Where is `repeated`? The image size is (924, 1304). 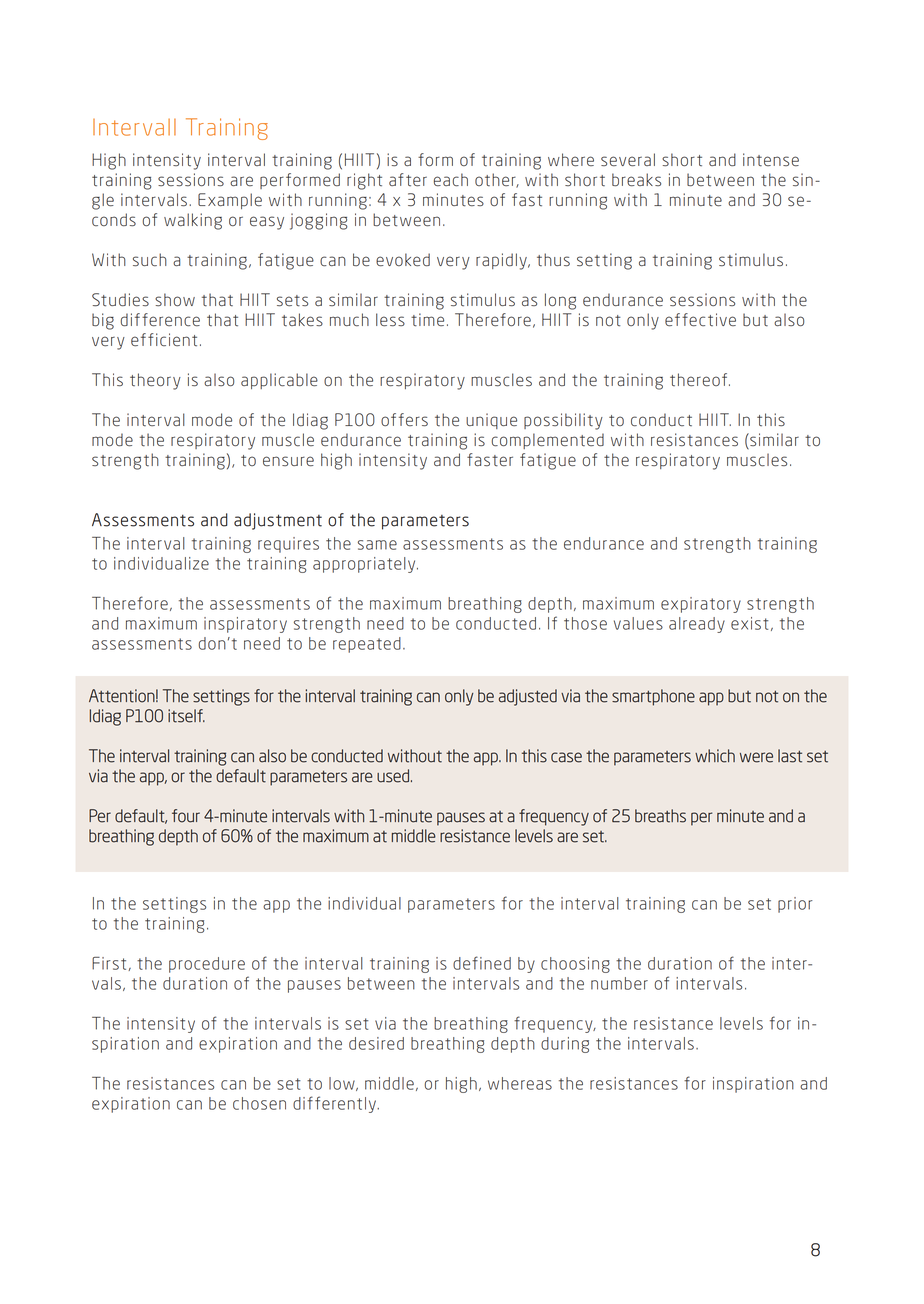 repeated is located at coordinates (367, 645).
